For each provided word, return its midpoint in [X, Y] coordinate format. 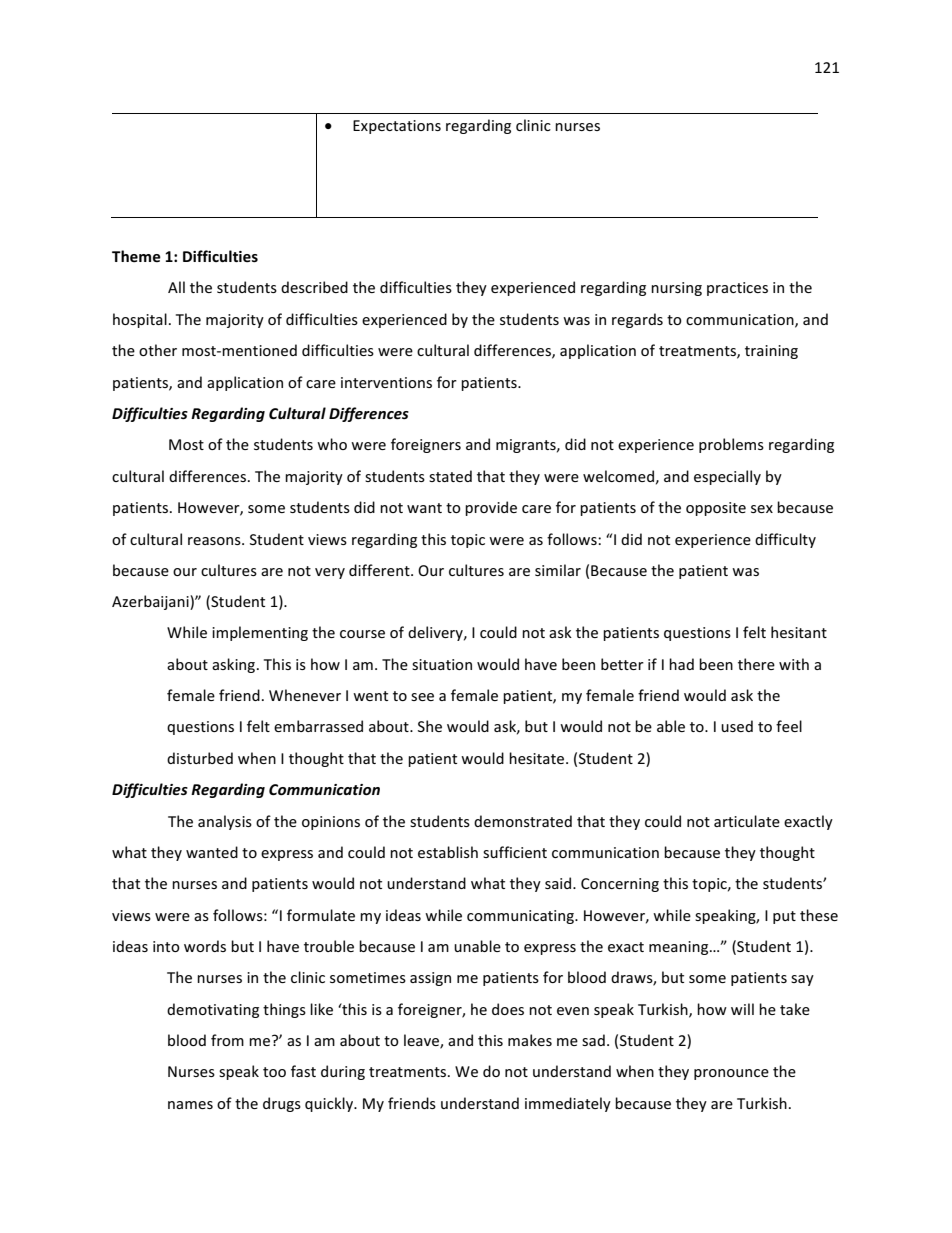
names [190, 1105]
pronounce [731, 1074]
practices [737, 289]
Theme [136, 256]
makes [530, 1040]
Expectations [397, 127]
